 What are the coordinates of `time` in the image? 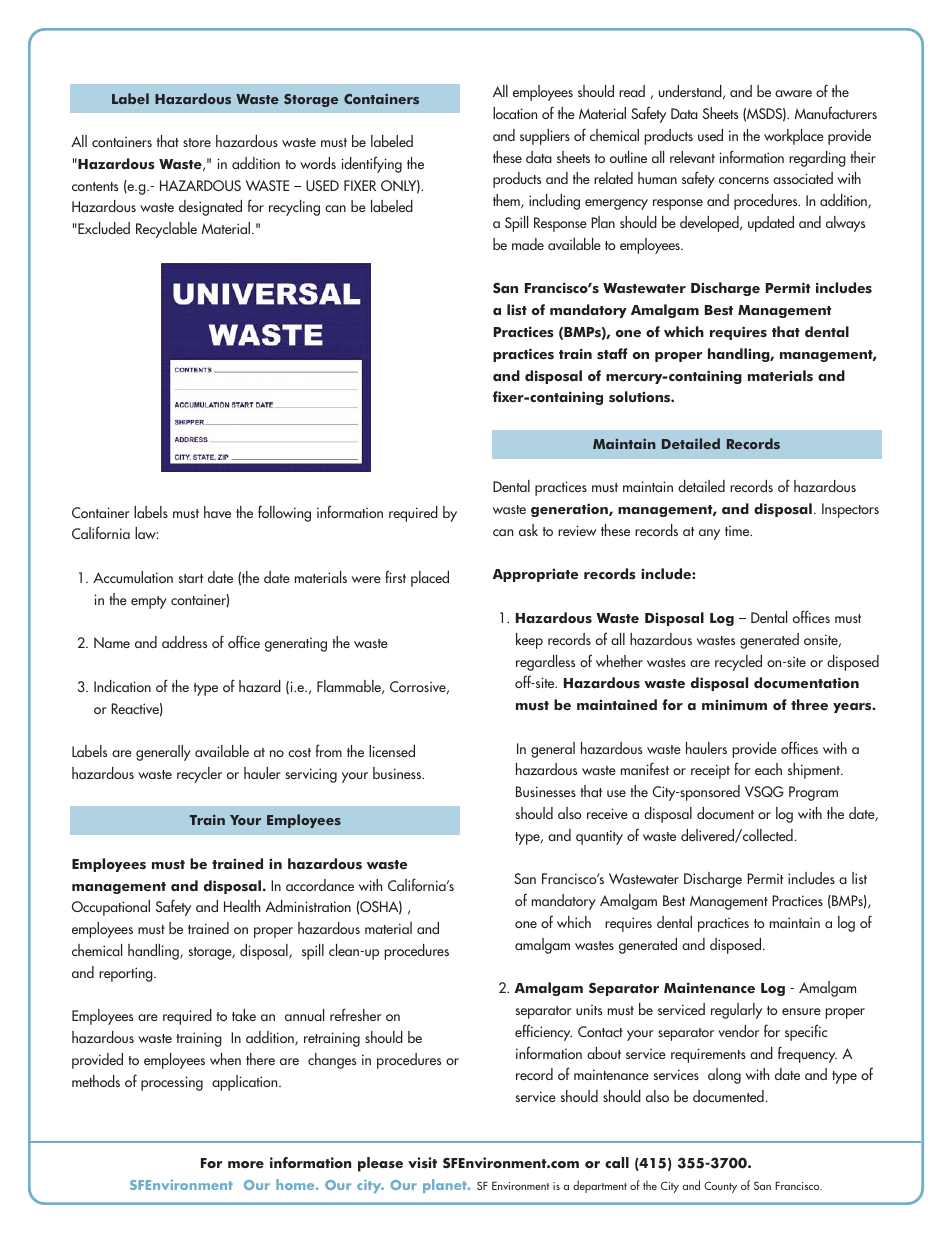 It's located at (738, 531).
